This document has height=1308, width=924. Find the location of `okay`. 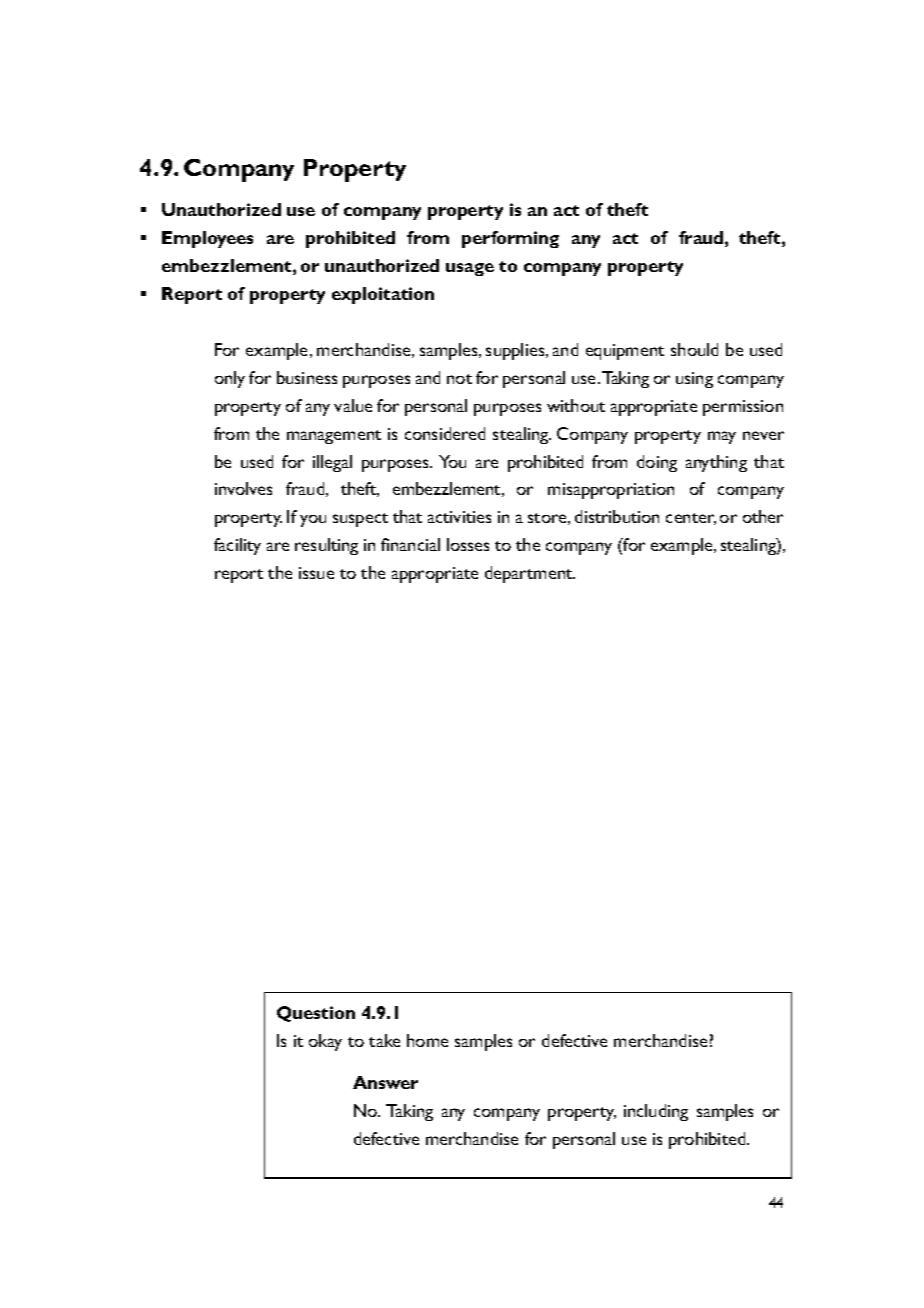

okay is located at coordinates (325, 1042).
